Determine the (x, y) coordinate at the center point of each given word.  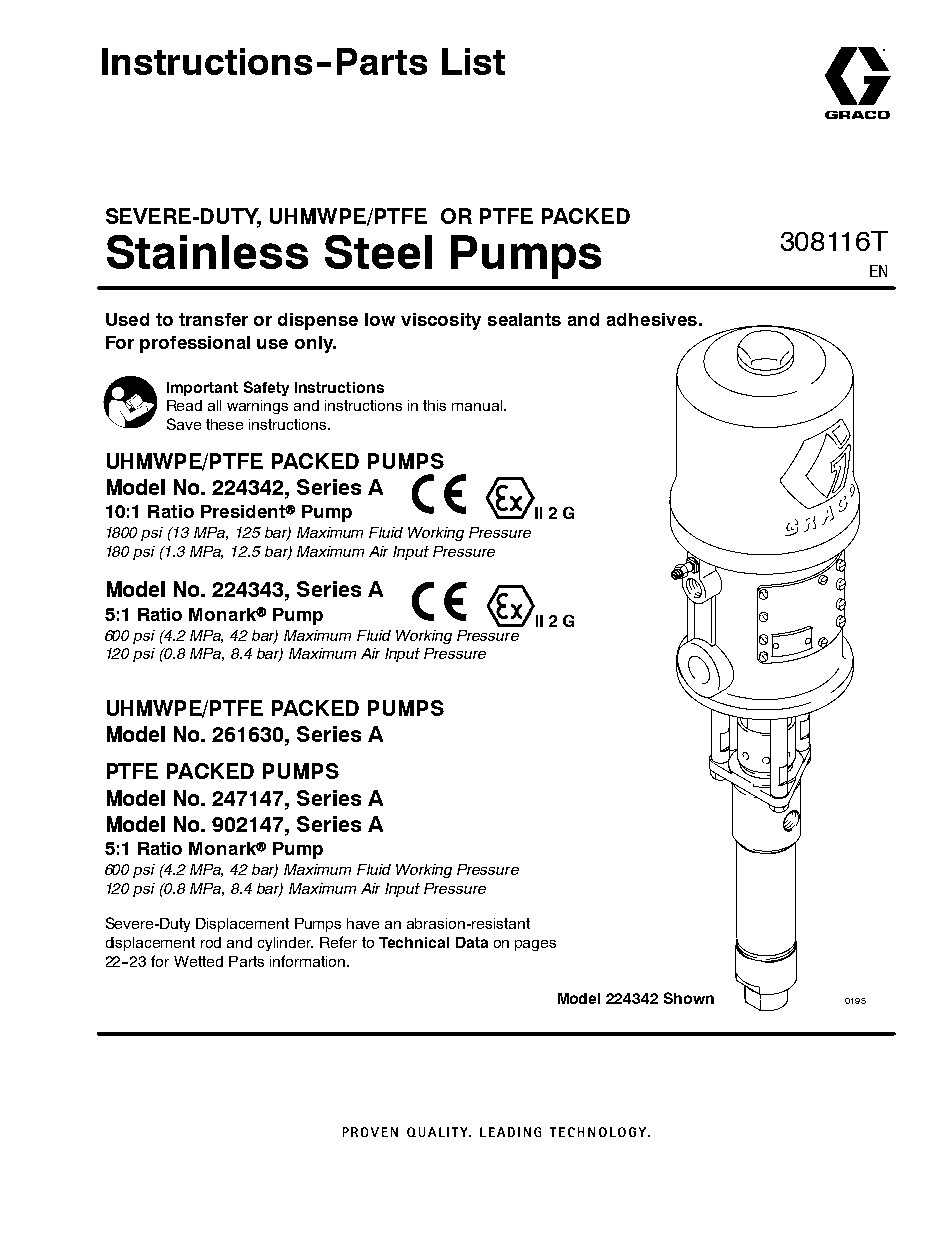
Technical (414, 942)
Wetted (198, 961)
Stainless (207, 252)
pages (535, 945)
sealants (524, 319)
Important (202, 389)
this (434, 405)
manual (478, 405)
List (473, 61)
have (363, 923)
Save (184, 424)
